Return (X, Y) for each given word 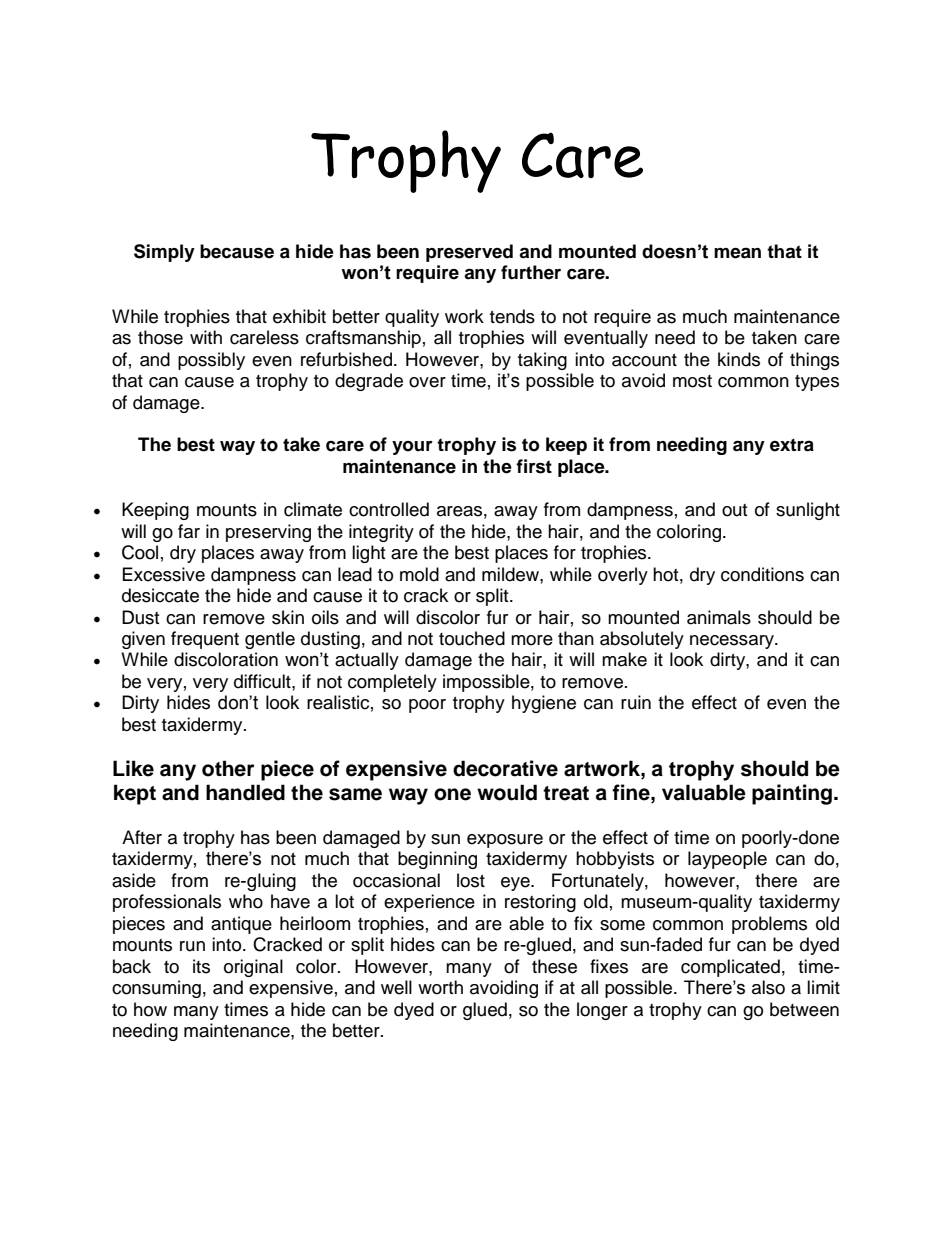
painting (792, 794)
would (507, 792)
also (768, 987)
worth (440, 987)
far (189, 531)
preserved (469, 253)
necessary (733, 642)
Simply (164, 253)
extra (792, 445)
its (201, 966)
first (534, 466)
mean (737, 253)
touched (472, 638)
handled (245, 792)
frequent (205, 640)
